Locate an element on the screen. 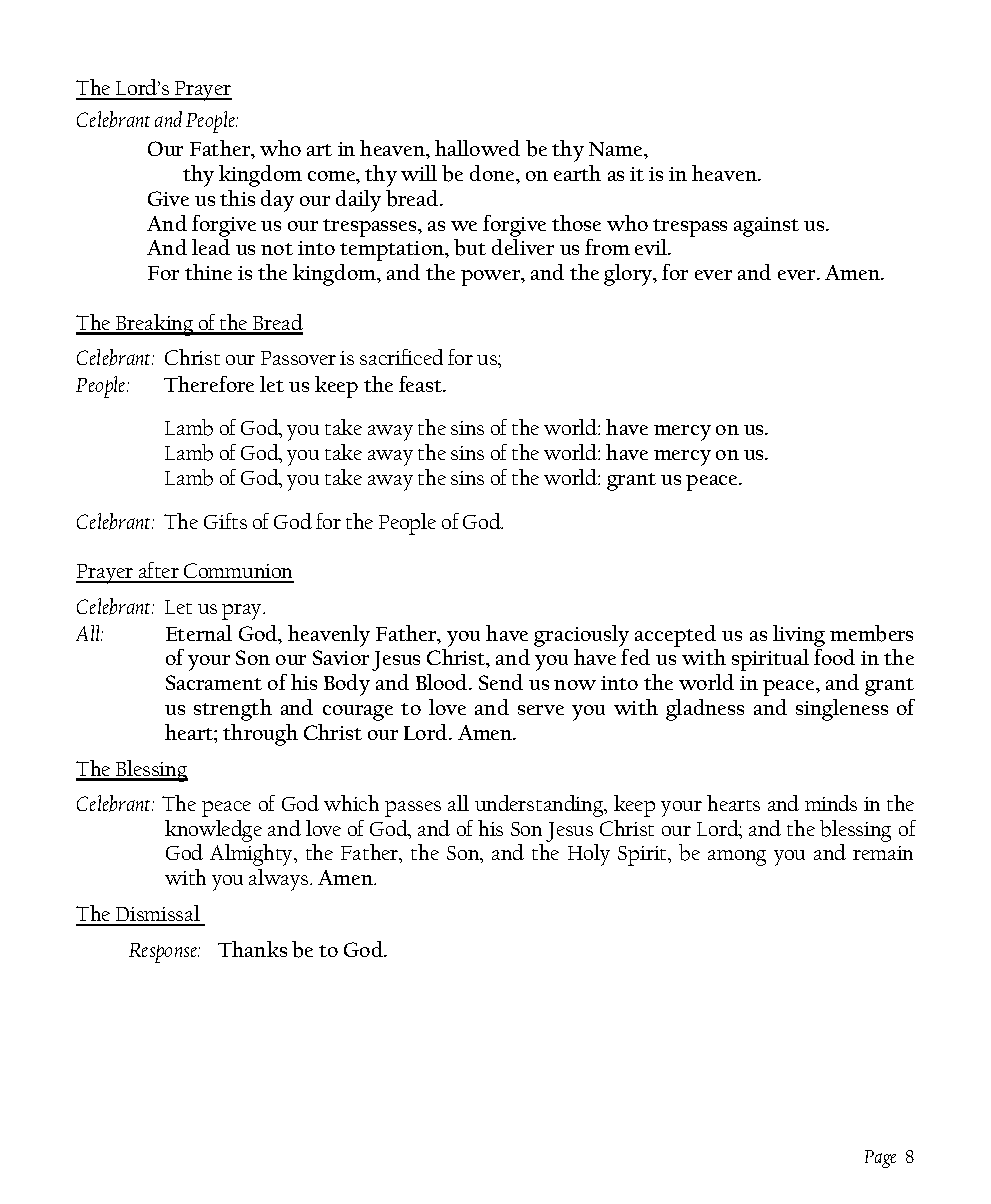 The image size is (991, 1204). feast is located at coordinates (422, 384).
